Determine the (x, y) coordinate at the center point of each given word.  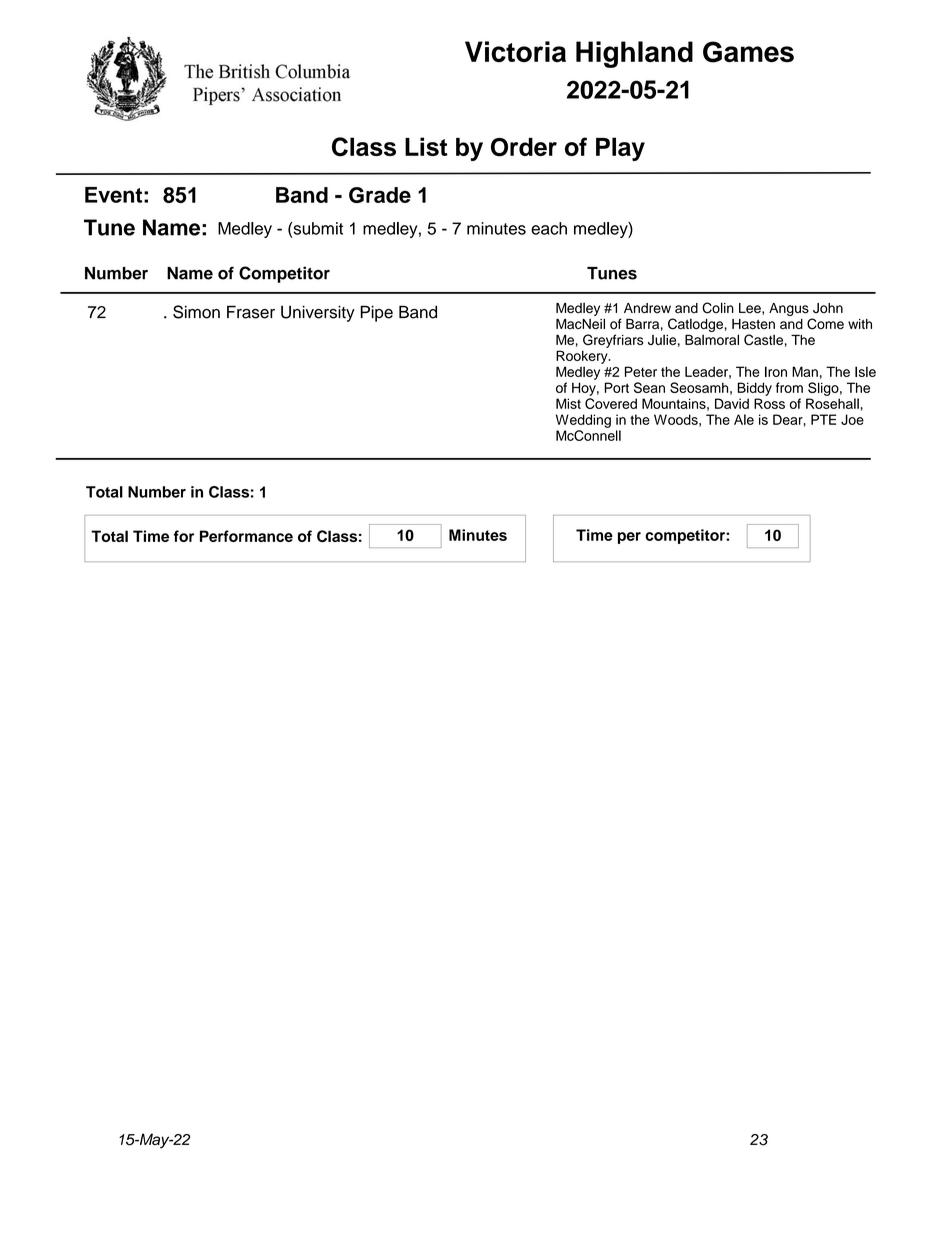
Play (620, 149)
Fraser (251, 312)
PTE (823, 419)
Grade (380, 195)
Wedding (583, 421)
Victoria (515, 51)
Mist (568, 403)
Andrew (647, 308)
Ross (769, 403)
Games (748, 52)
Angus (789, 309)
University (318, 313)
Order (524, 147)
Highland (634, 54)
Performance (246, 536)
